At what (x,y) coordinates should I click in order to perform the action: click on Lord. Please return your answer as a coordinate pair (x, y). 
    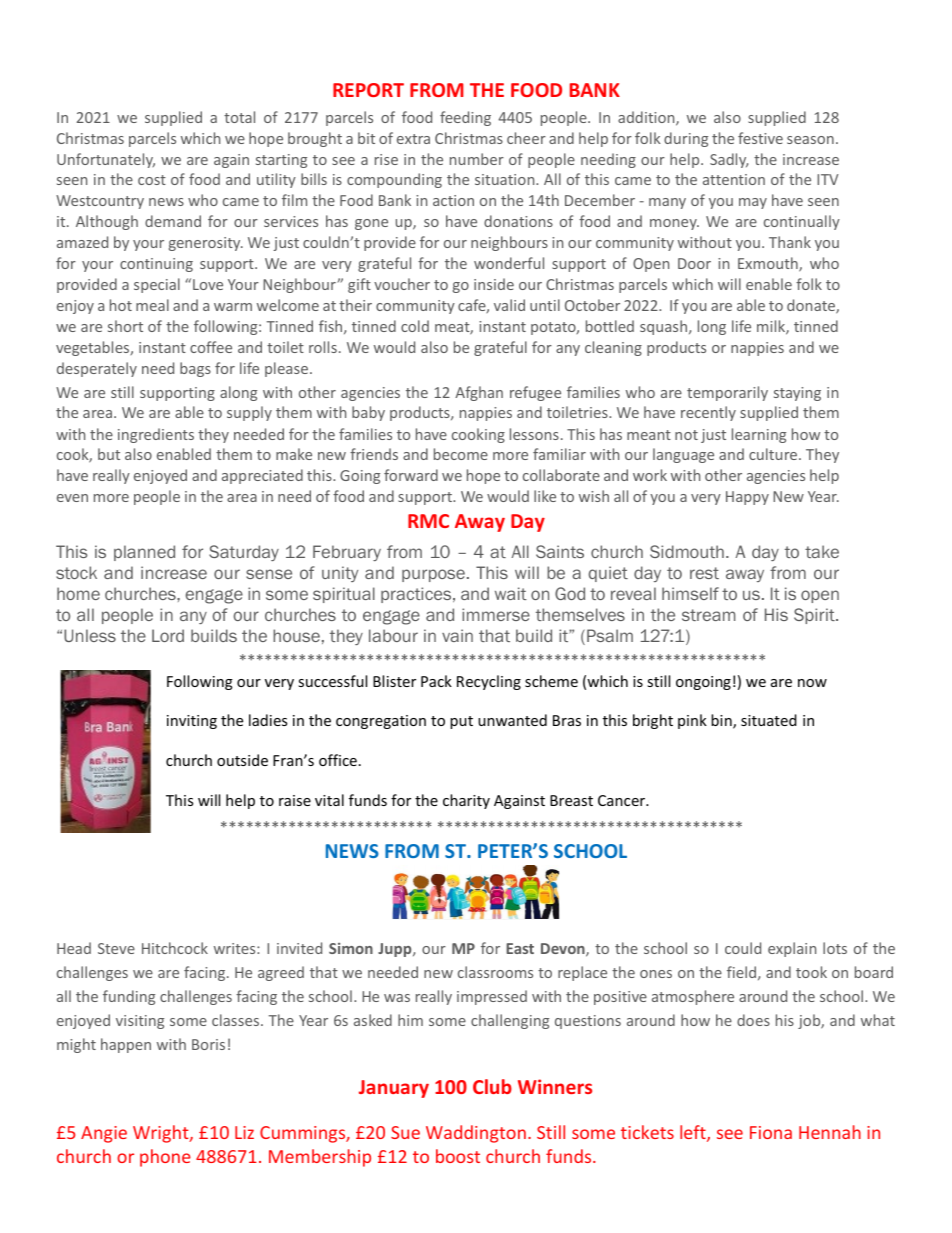
    Looking at the image, I should click on (168, 635).
